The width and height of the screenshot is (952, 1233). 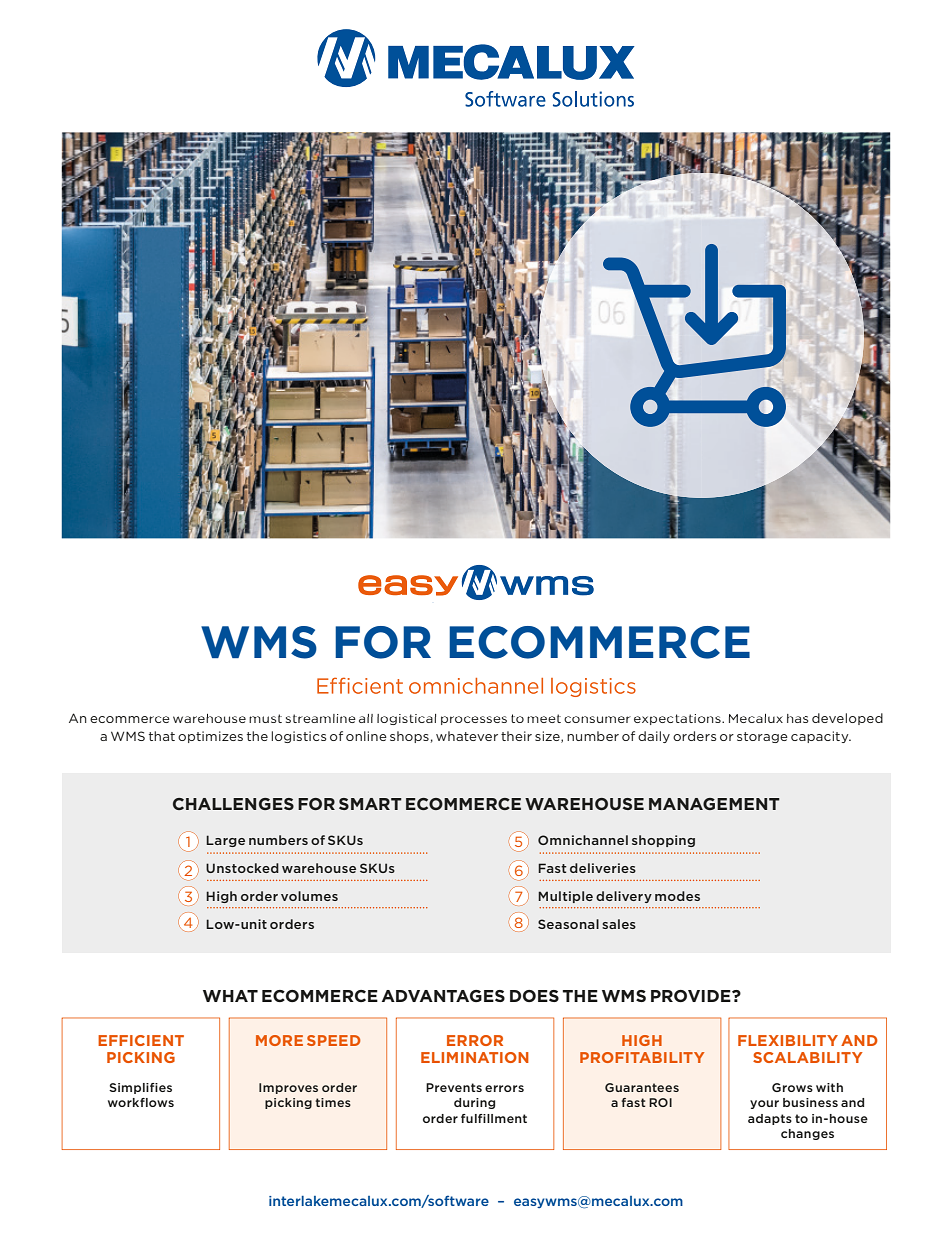 What do you see at coordinates (210, 737) in the screenshot?
I see `optimizes` at bounding box center [210, 737].
